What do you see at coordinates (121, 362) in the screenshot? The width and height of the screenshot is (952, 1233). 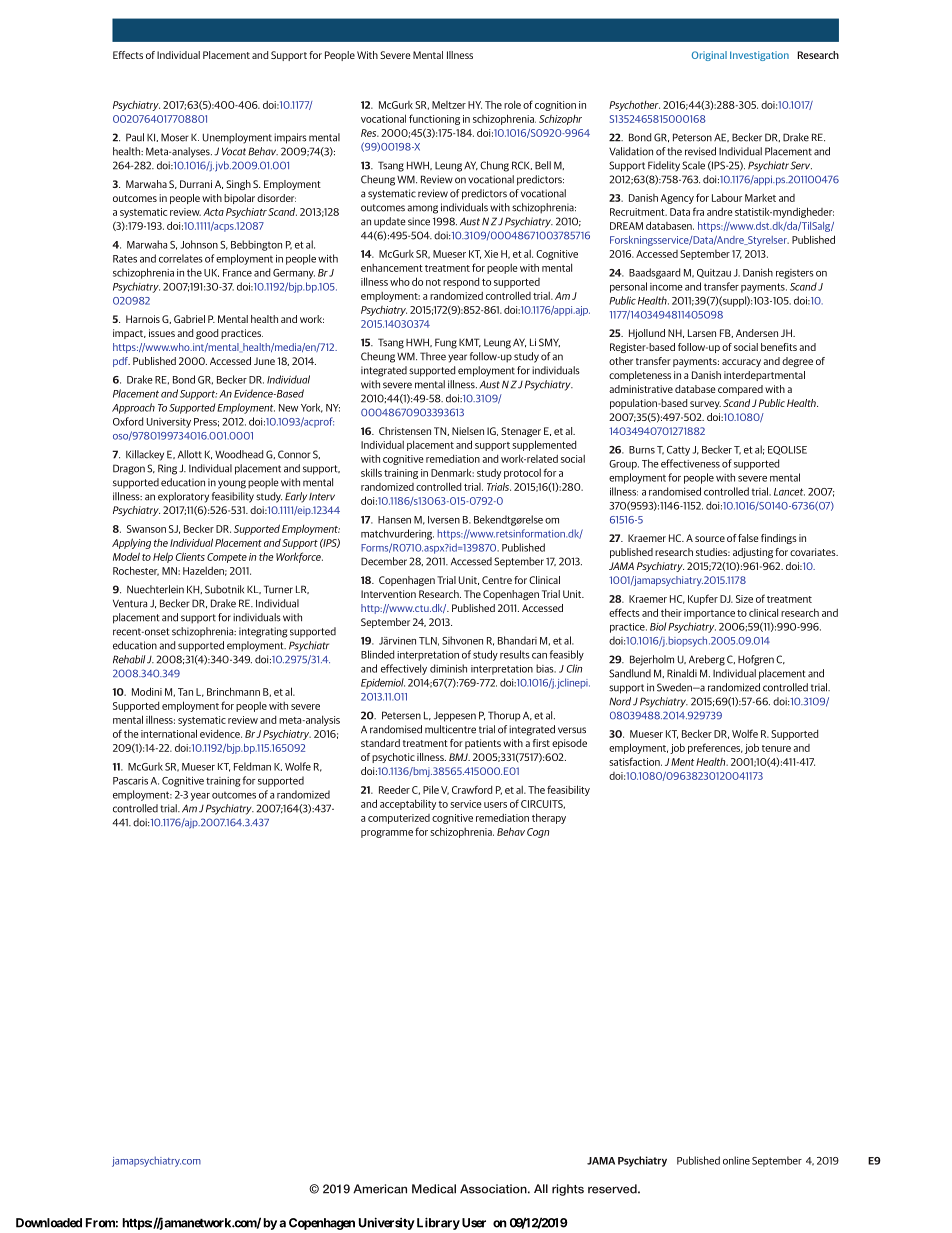 I see `pdf` at bounding box center [121, 362].
